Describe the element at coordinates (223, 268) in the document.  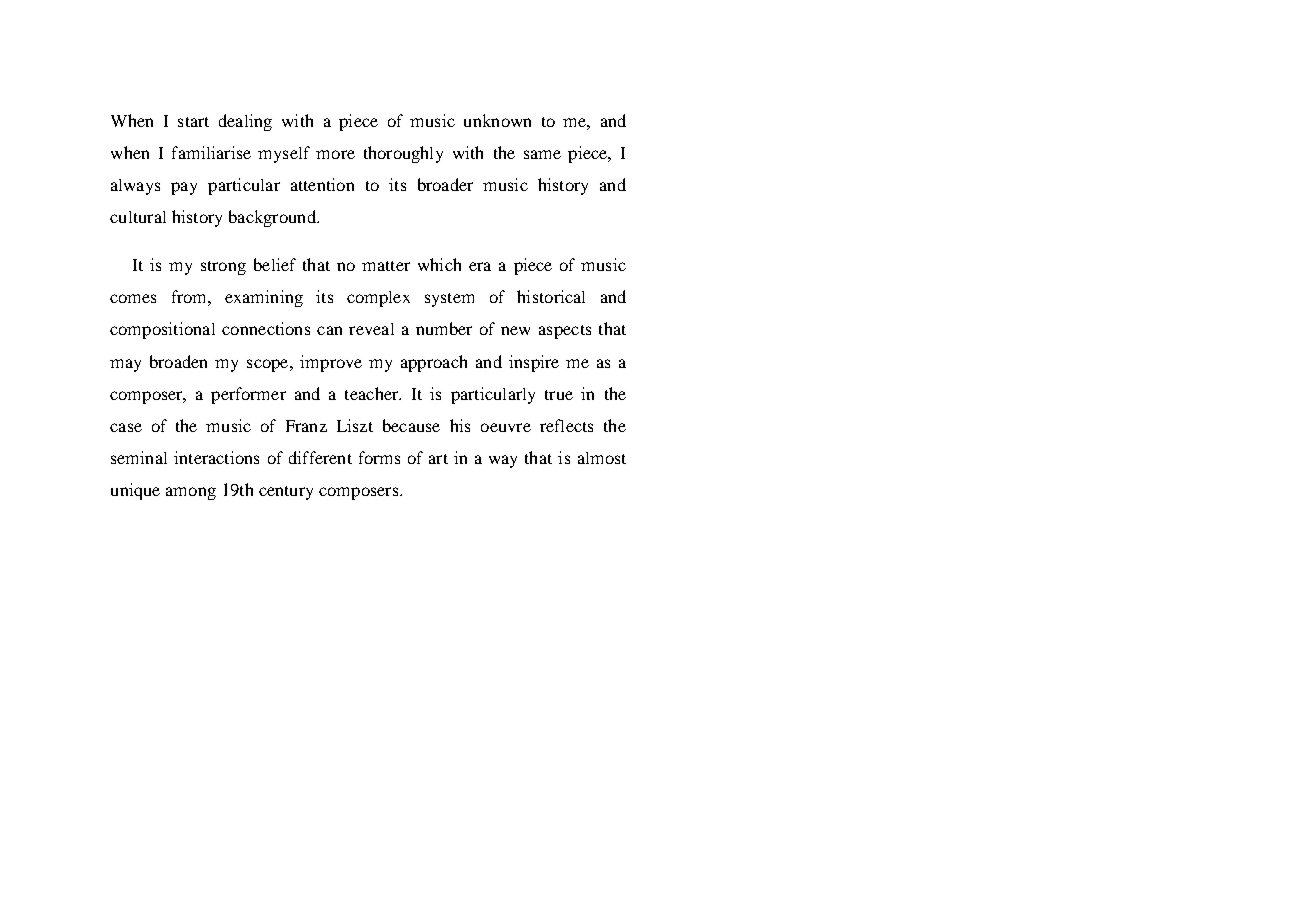
I see `strong` at that location.
